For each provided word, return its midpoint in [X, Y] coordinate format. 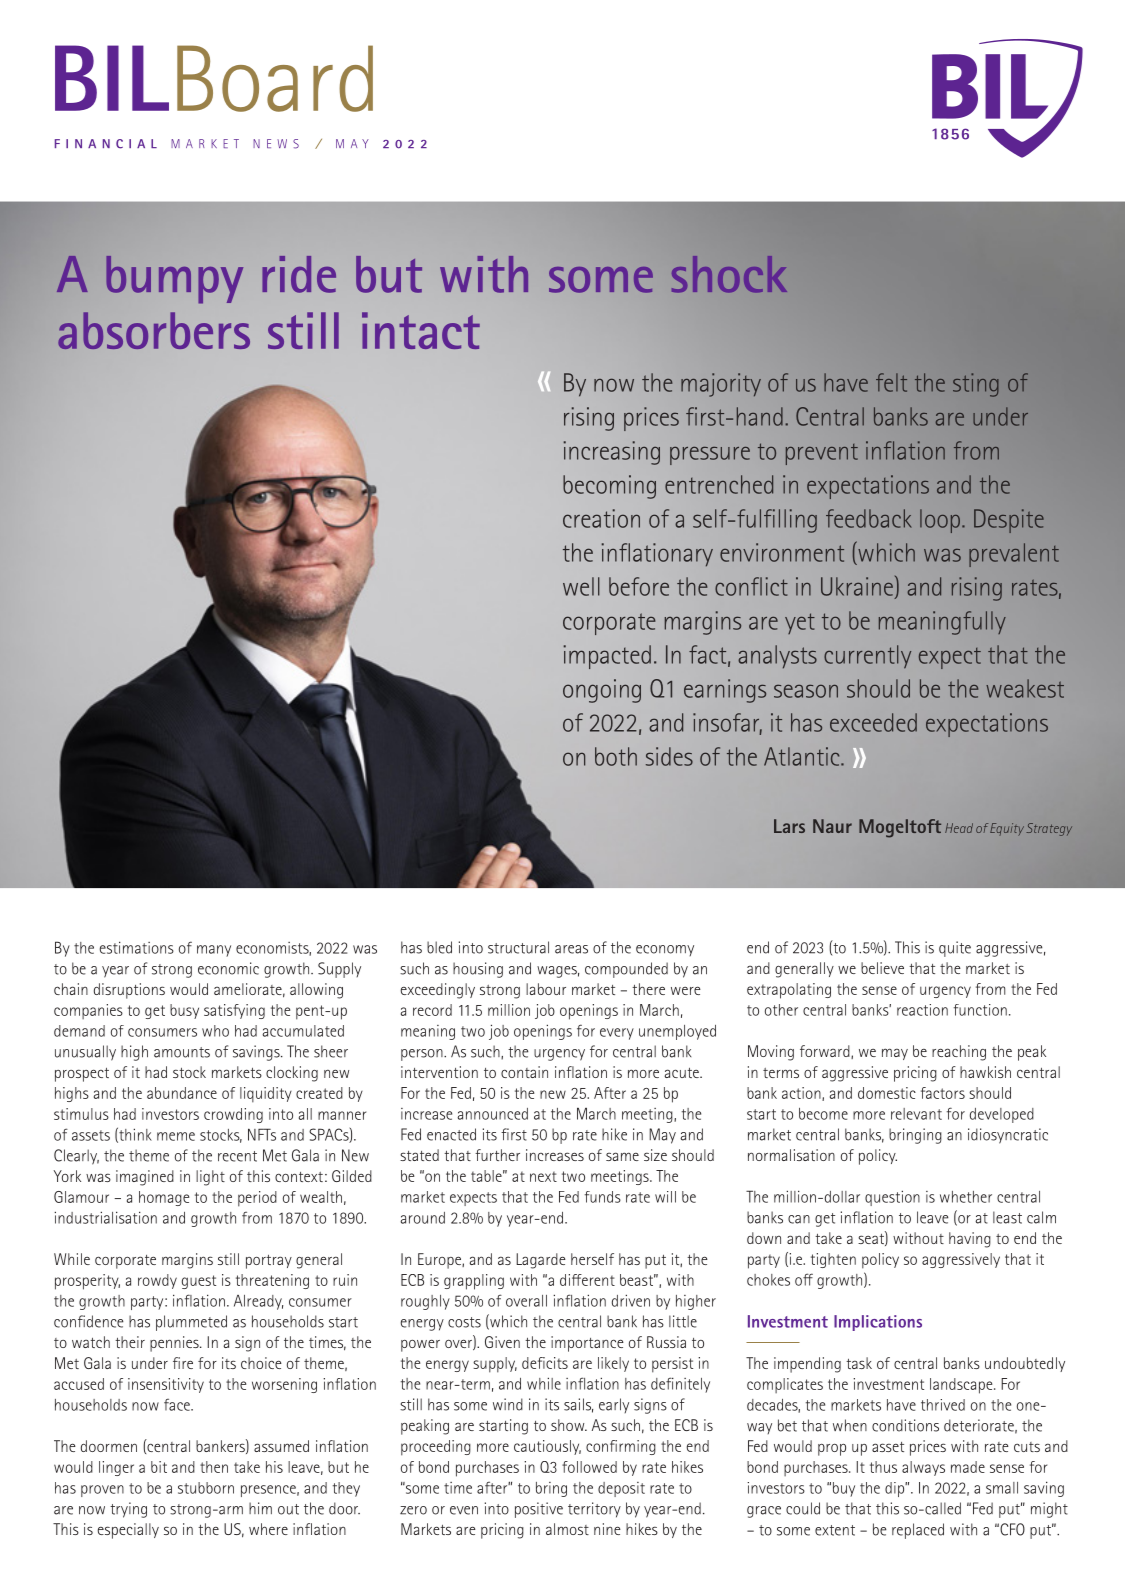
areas [571, 949]
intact [421, 330]
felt [891, 382]
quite [955, 949]
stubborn [206, 1488]
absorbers [154, 330]
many [214, 951]
